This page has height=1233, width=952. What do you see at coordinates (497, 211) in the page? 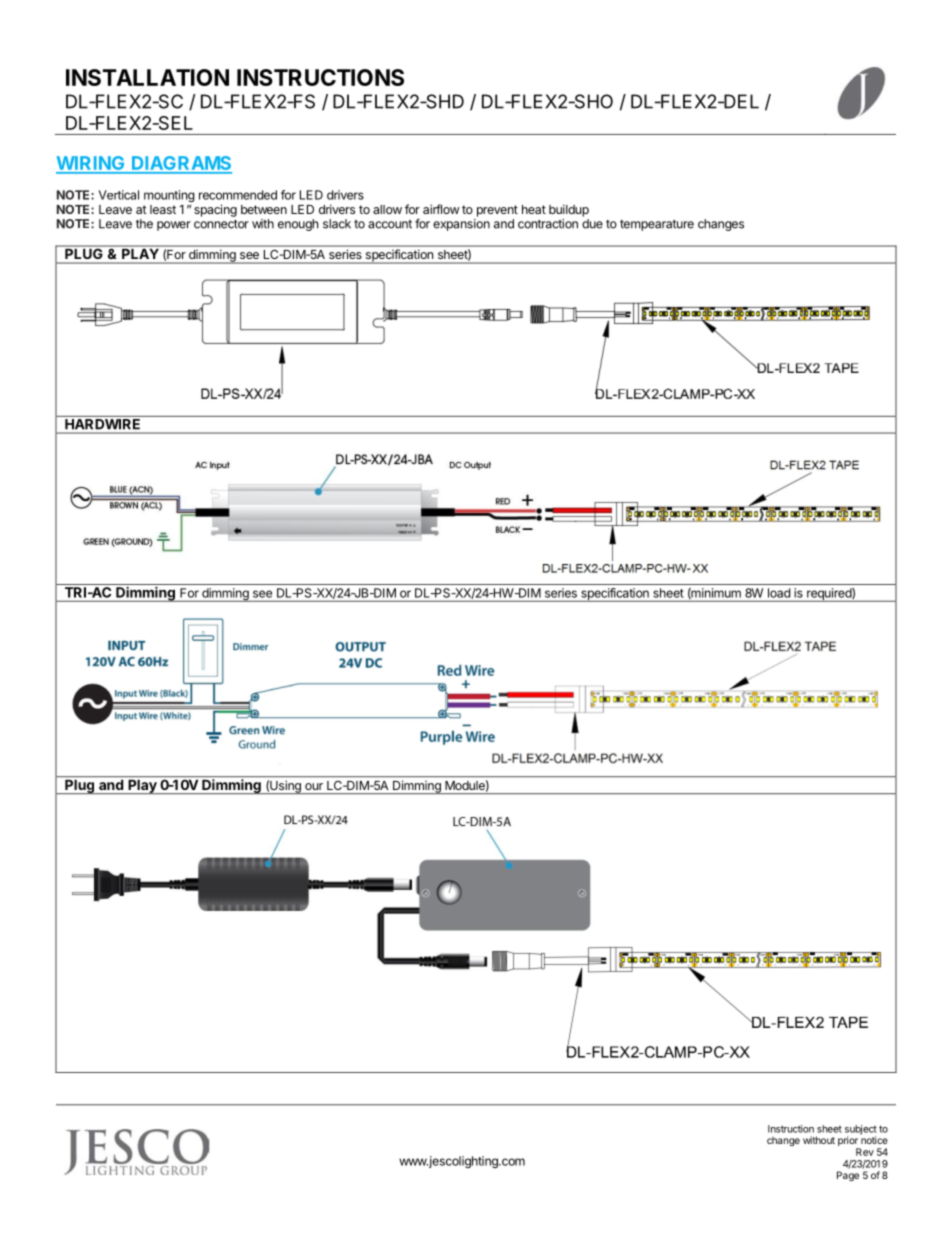
I see `prevent` at bounding box center [497, 211].
